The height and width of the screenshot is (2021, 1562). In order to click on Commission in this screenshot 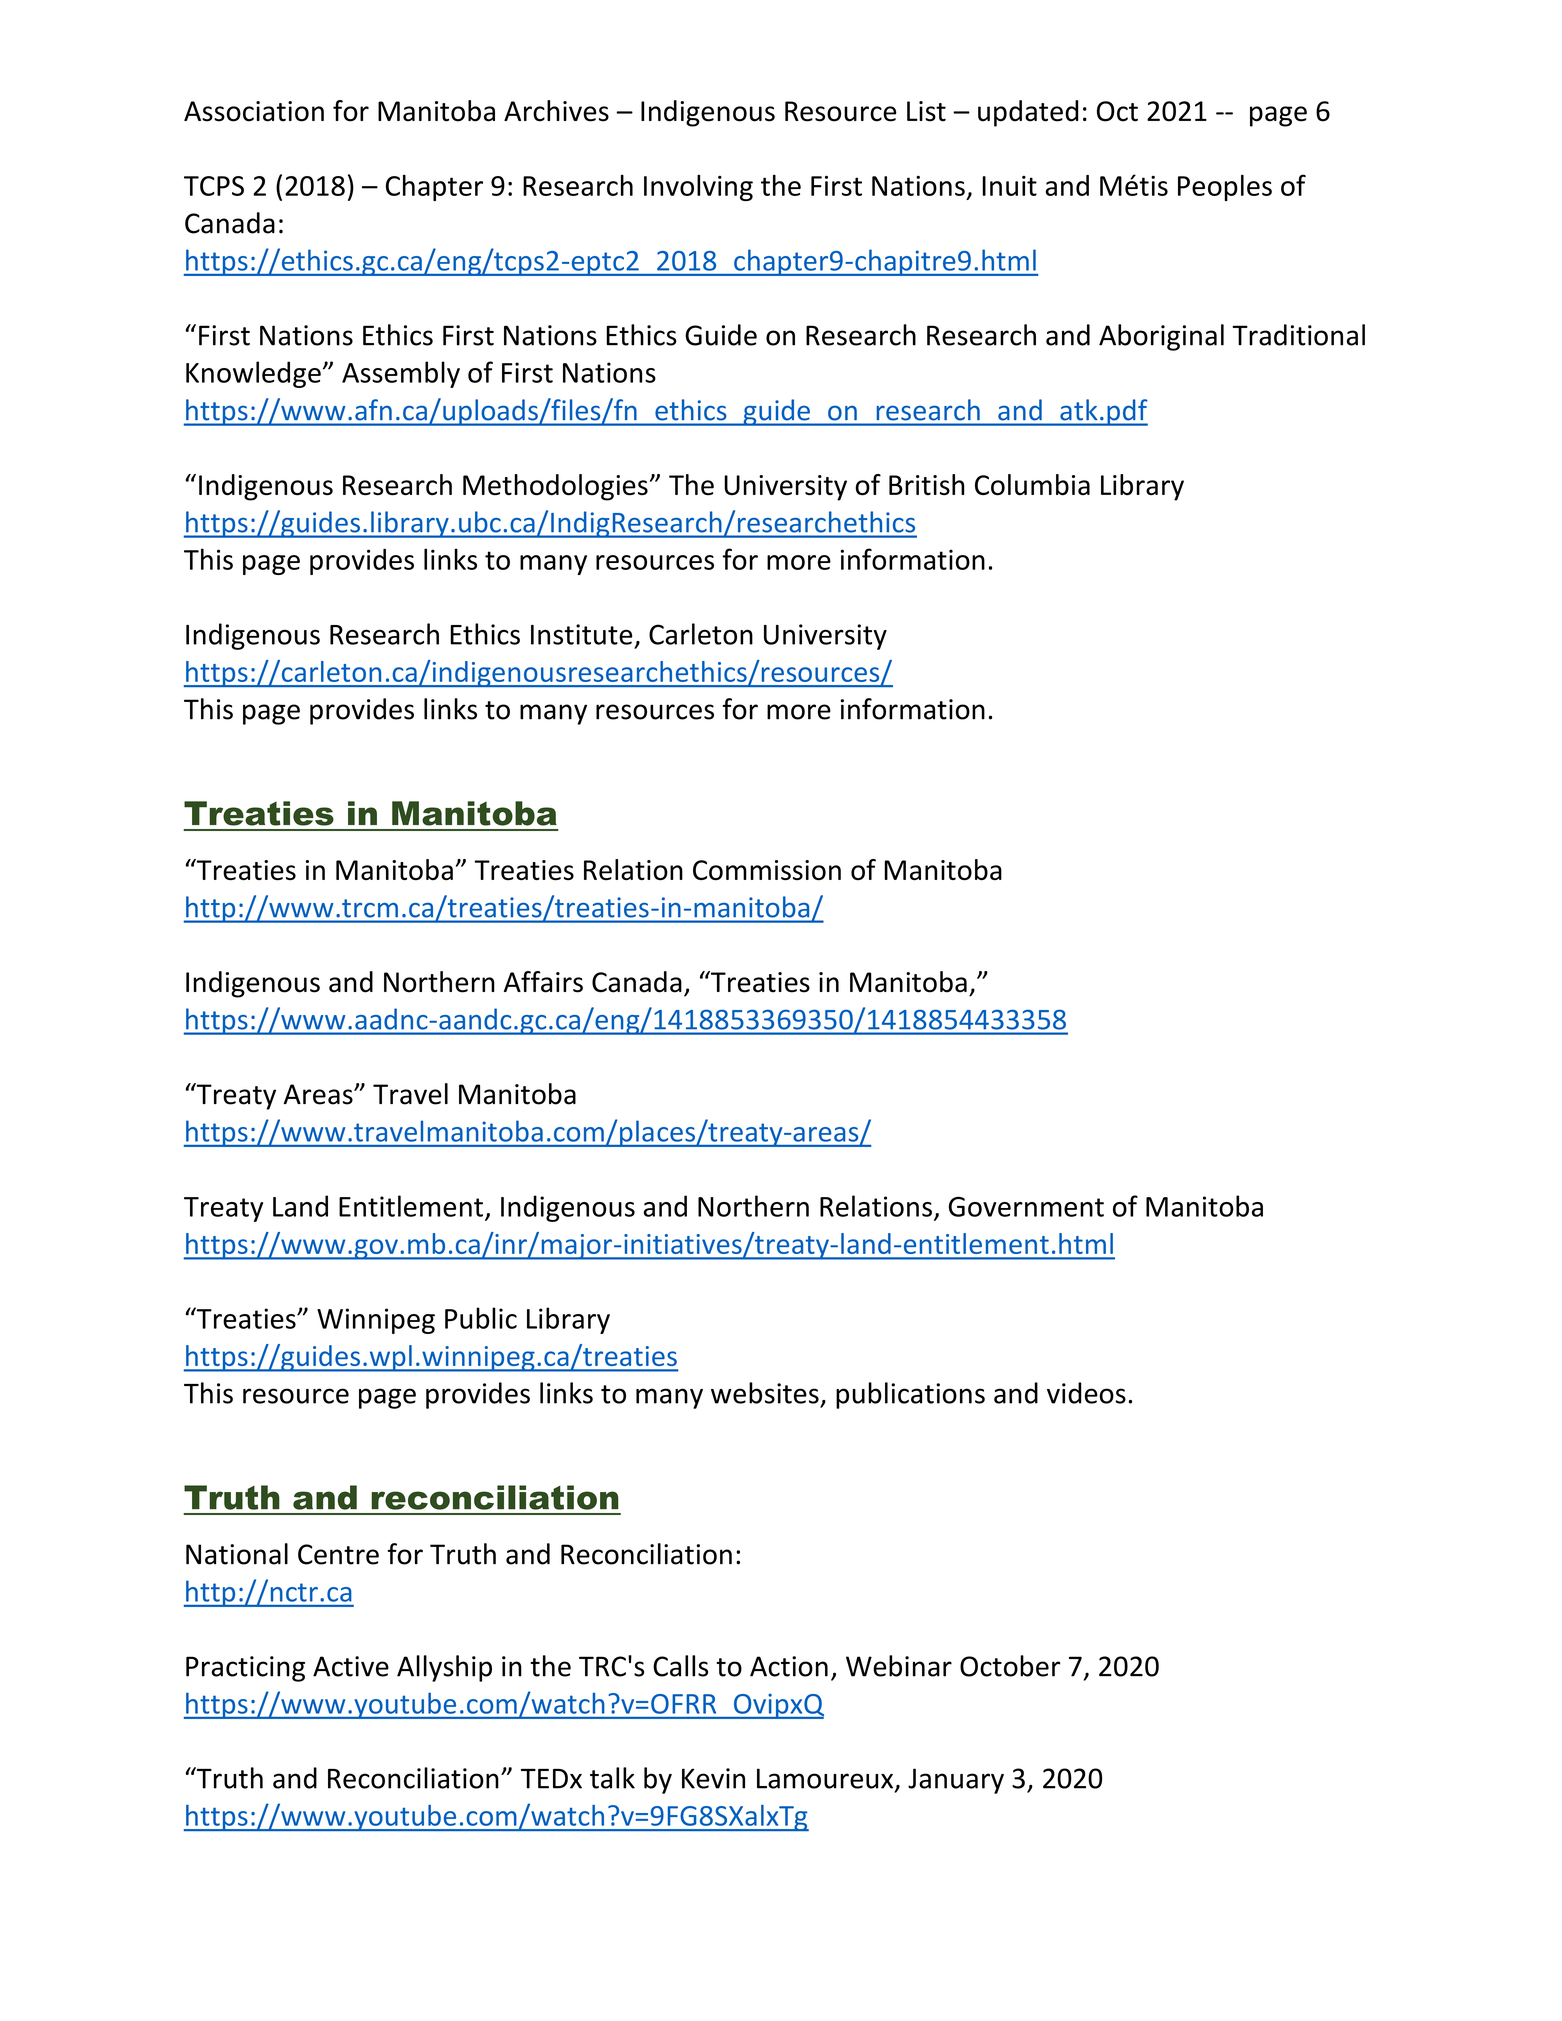, I will do `click(767, 870)`.
